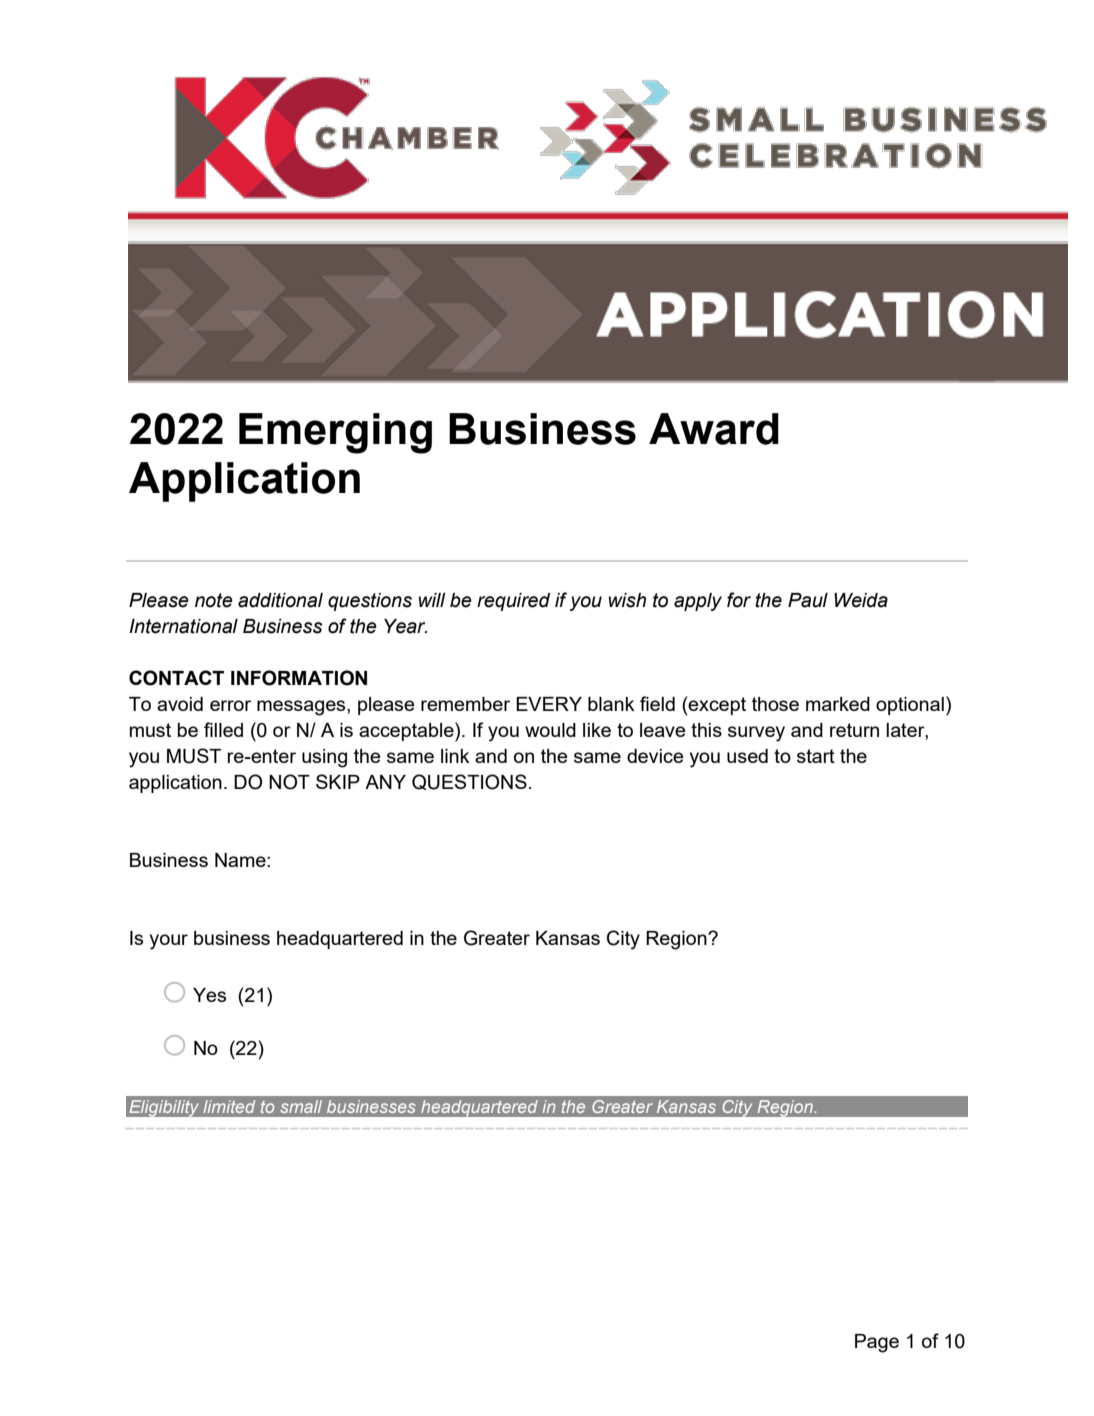  I want to click on EVERY, so click(549, 704).
